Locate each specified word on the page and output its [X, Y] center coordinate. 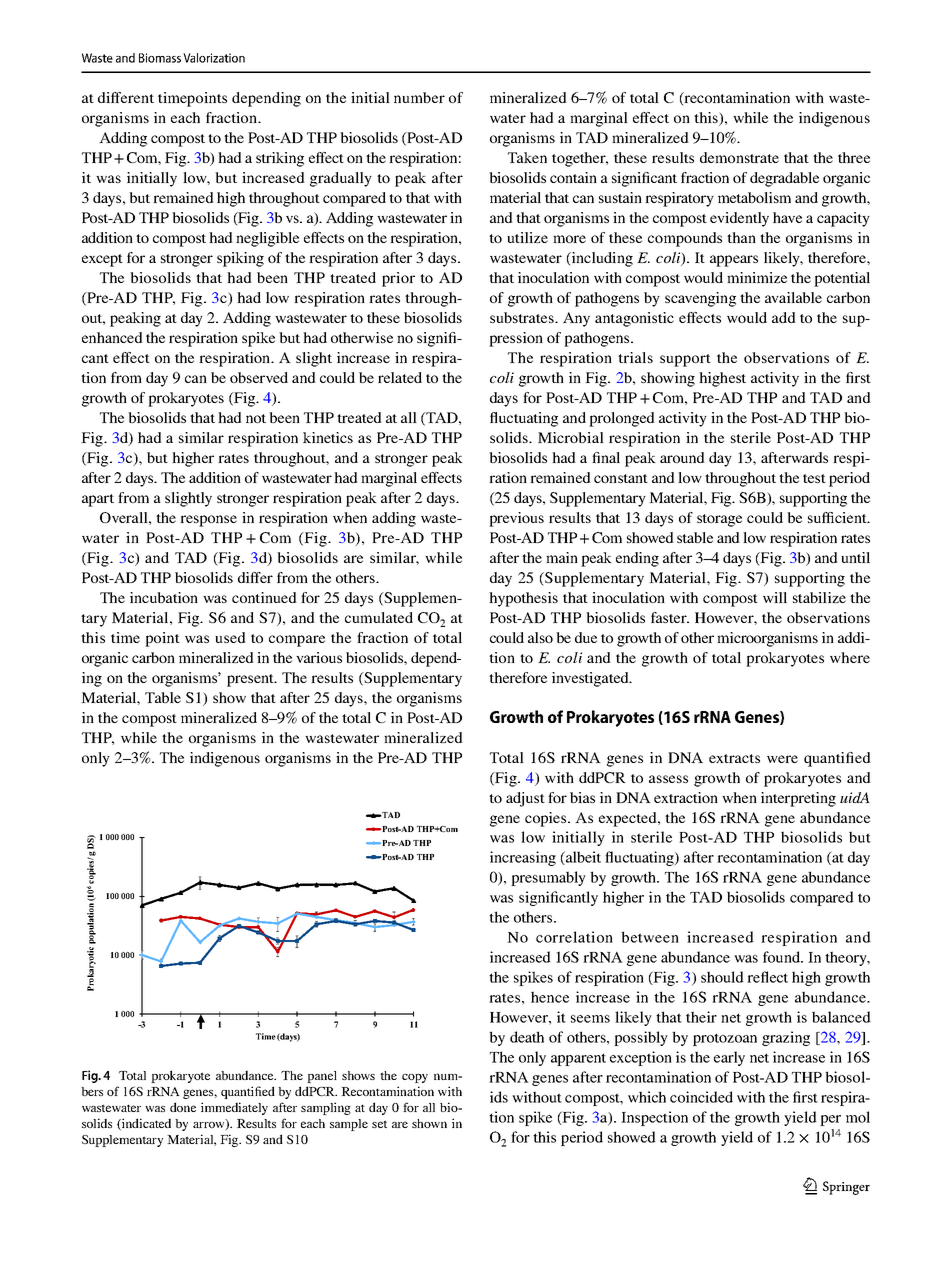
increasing [523, 858]
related [400, 377]
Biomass [160, 58]
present [251, 680]
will [775, 597]
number [419, 97]
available [793, 297]
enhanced [112, 337]
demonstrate [739, 157]
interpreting [798, 799]
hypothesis [523, 599]
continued [264, 597]
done [183, 1107]
